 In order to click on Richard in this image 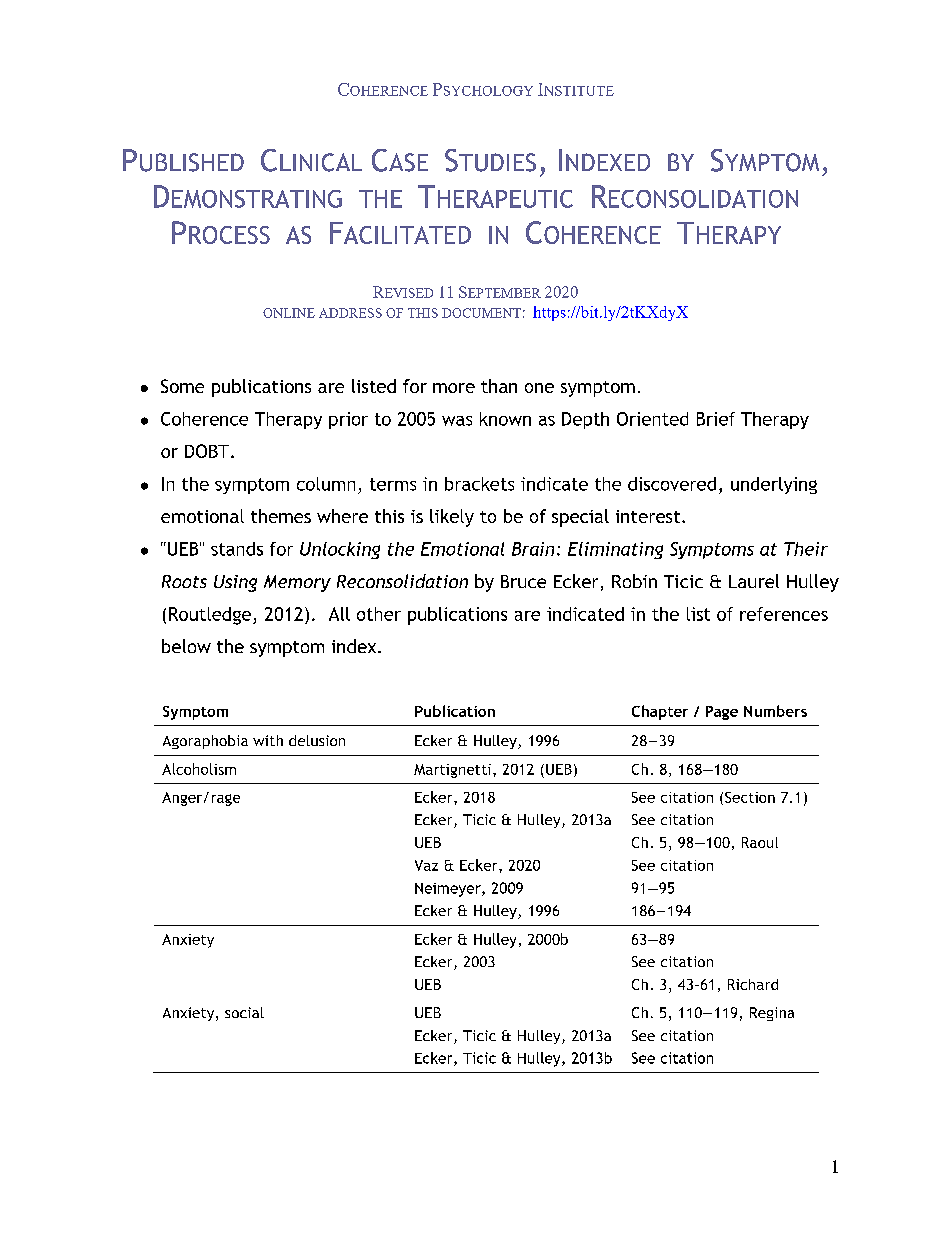, I will do `click(753, 984)`.
